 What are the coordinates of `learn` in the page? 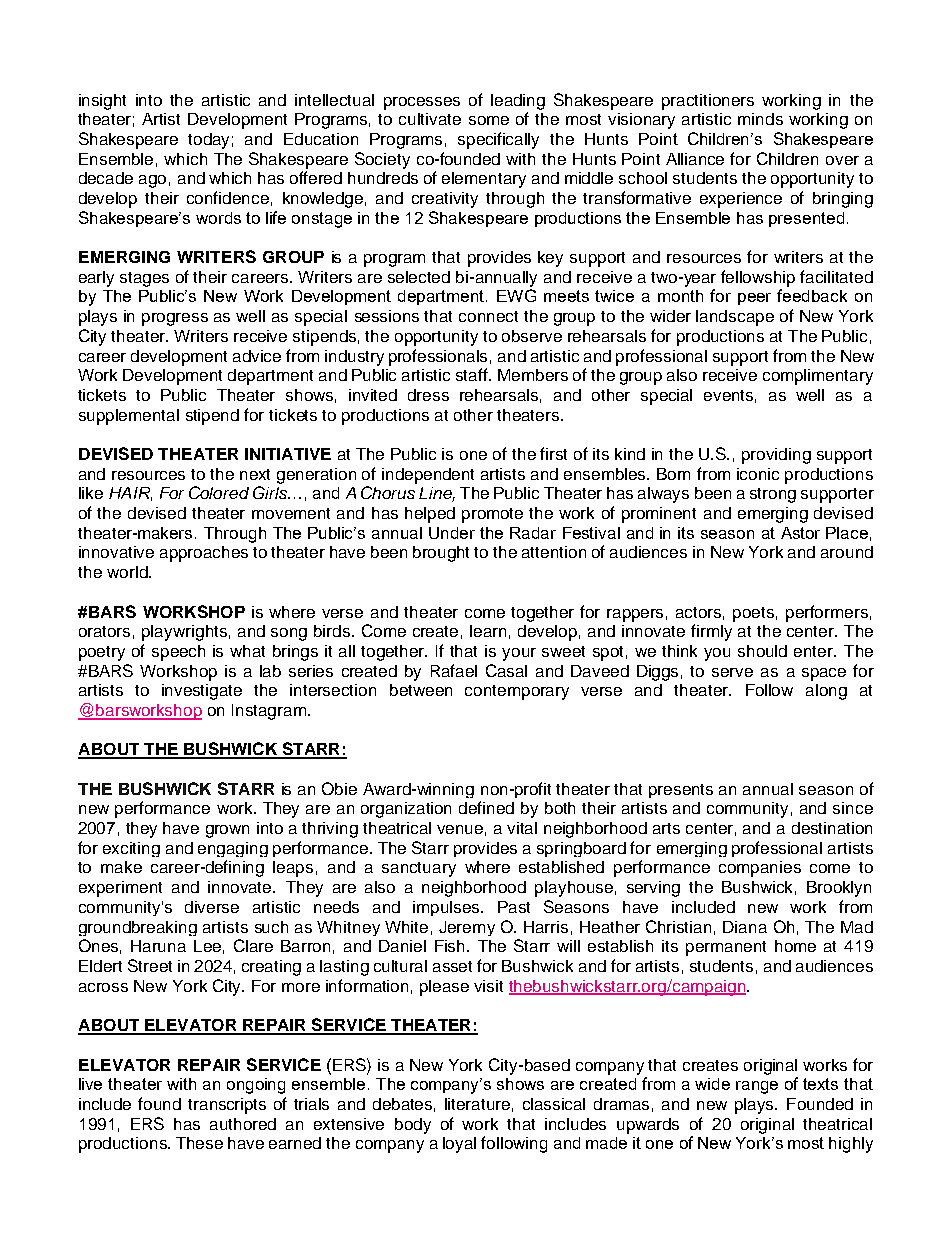 It's located at (488, 631).
